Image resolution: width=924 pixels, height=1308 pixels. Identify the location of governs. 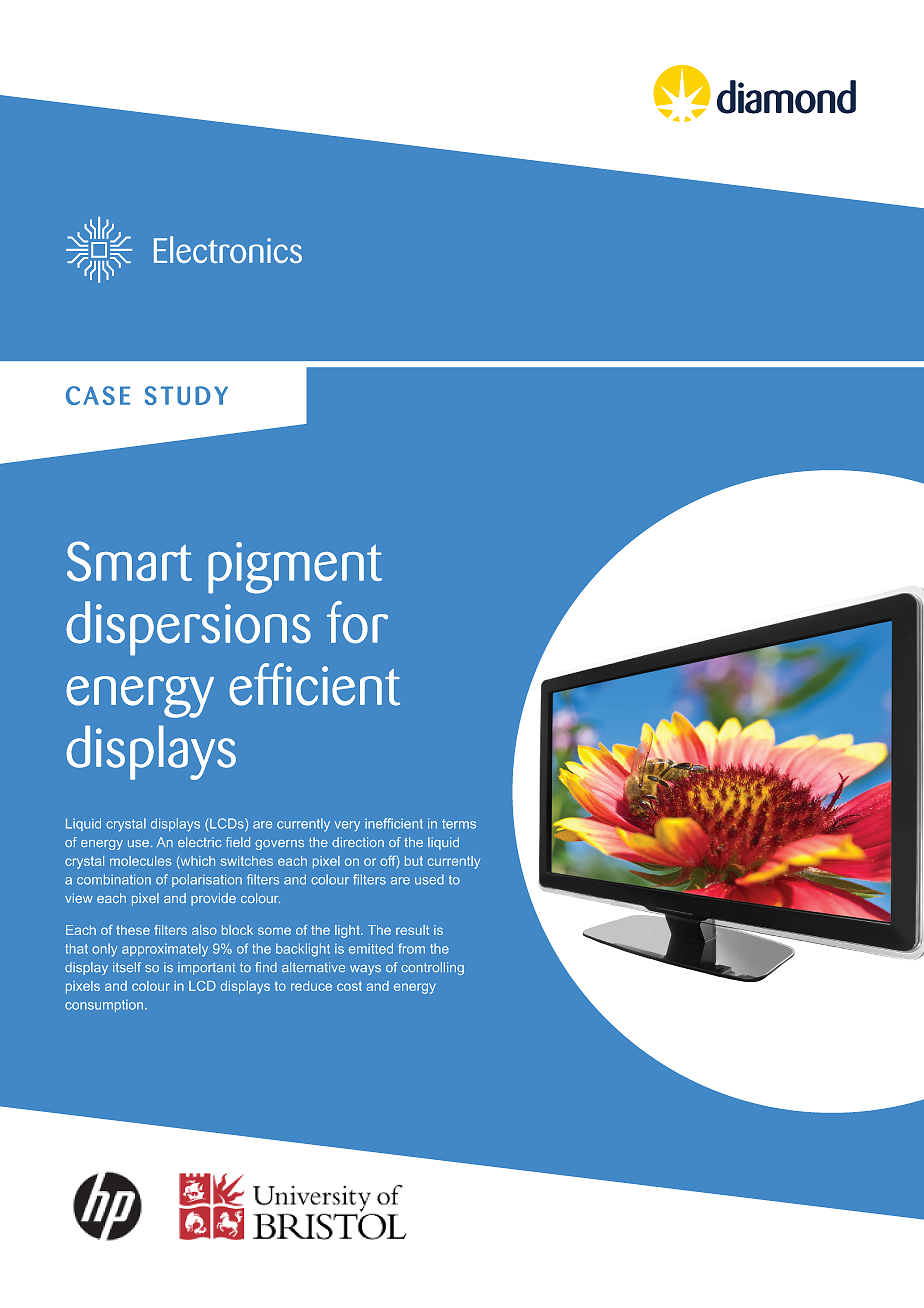
(279, 845).
